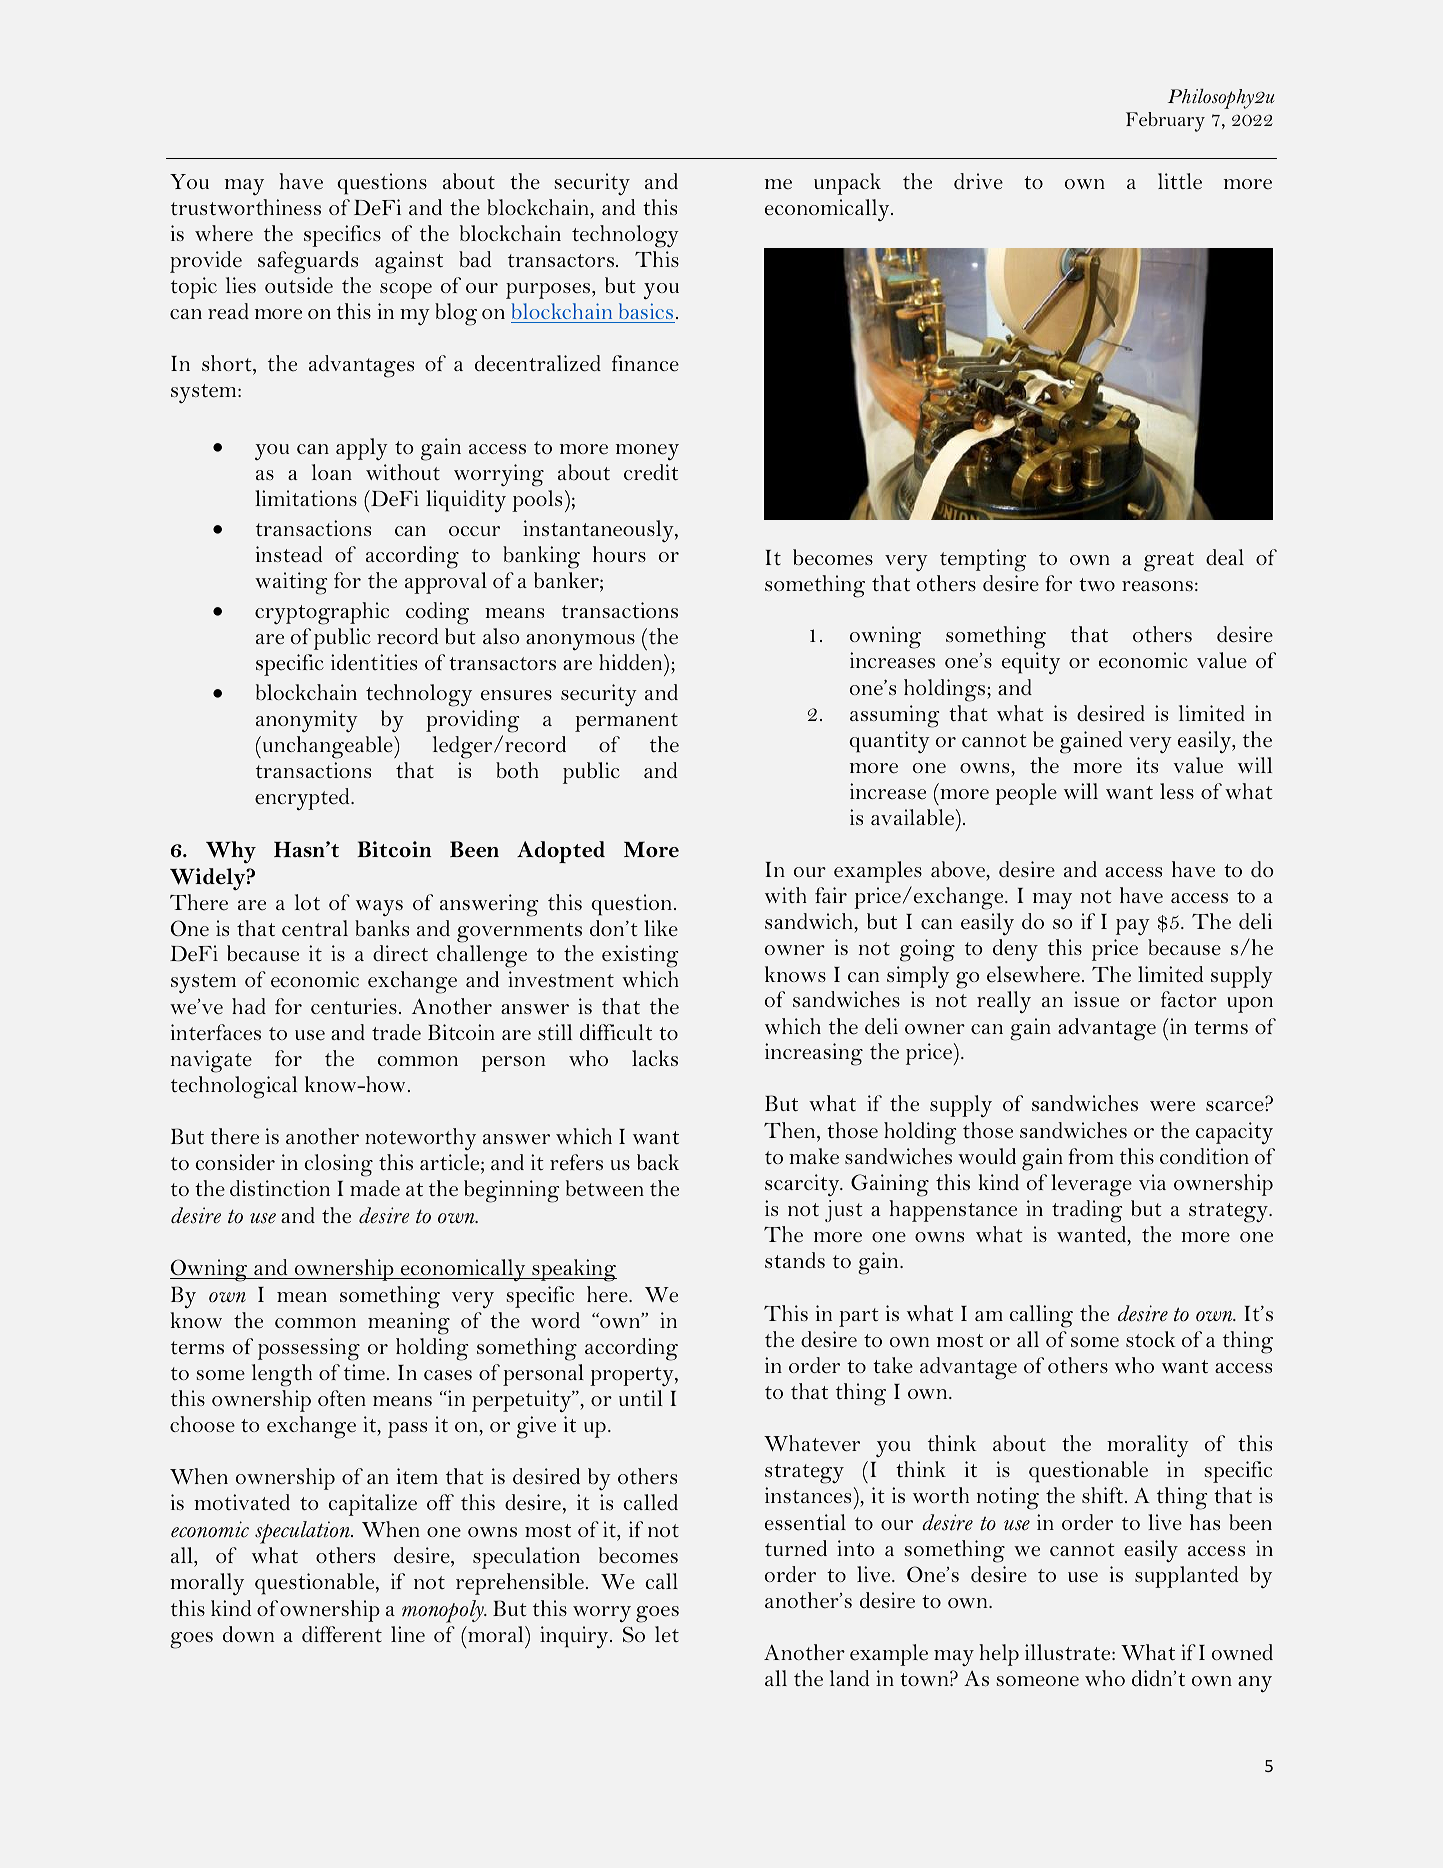 The width and height of the document is (1443, 1868). I want to click on little, so click(1180, 181).
